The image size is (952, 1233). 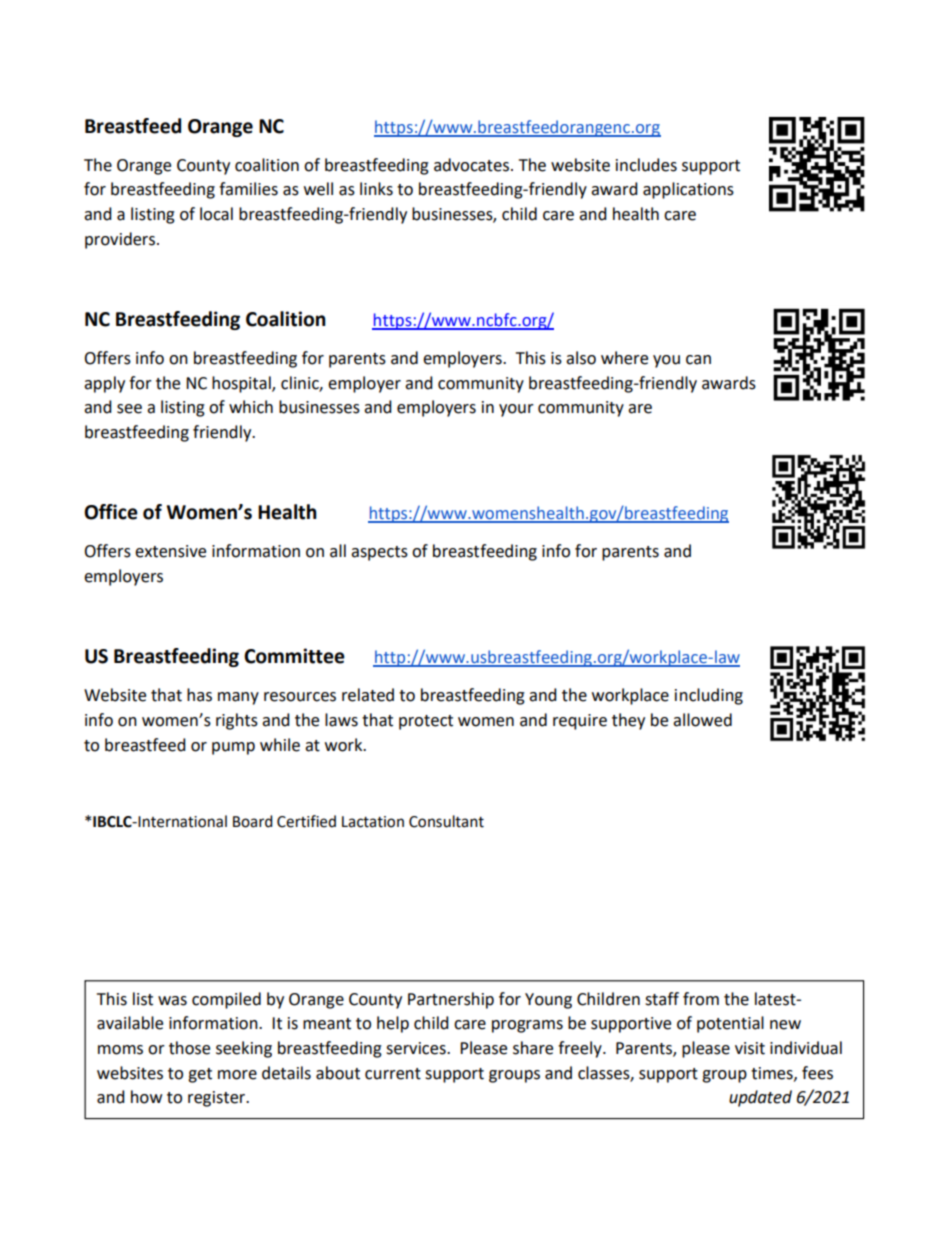 What do you see at coordinates (199, 695) in the screenshot?
I see `has` at bounding box center [199, 695].
